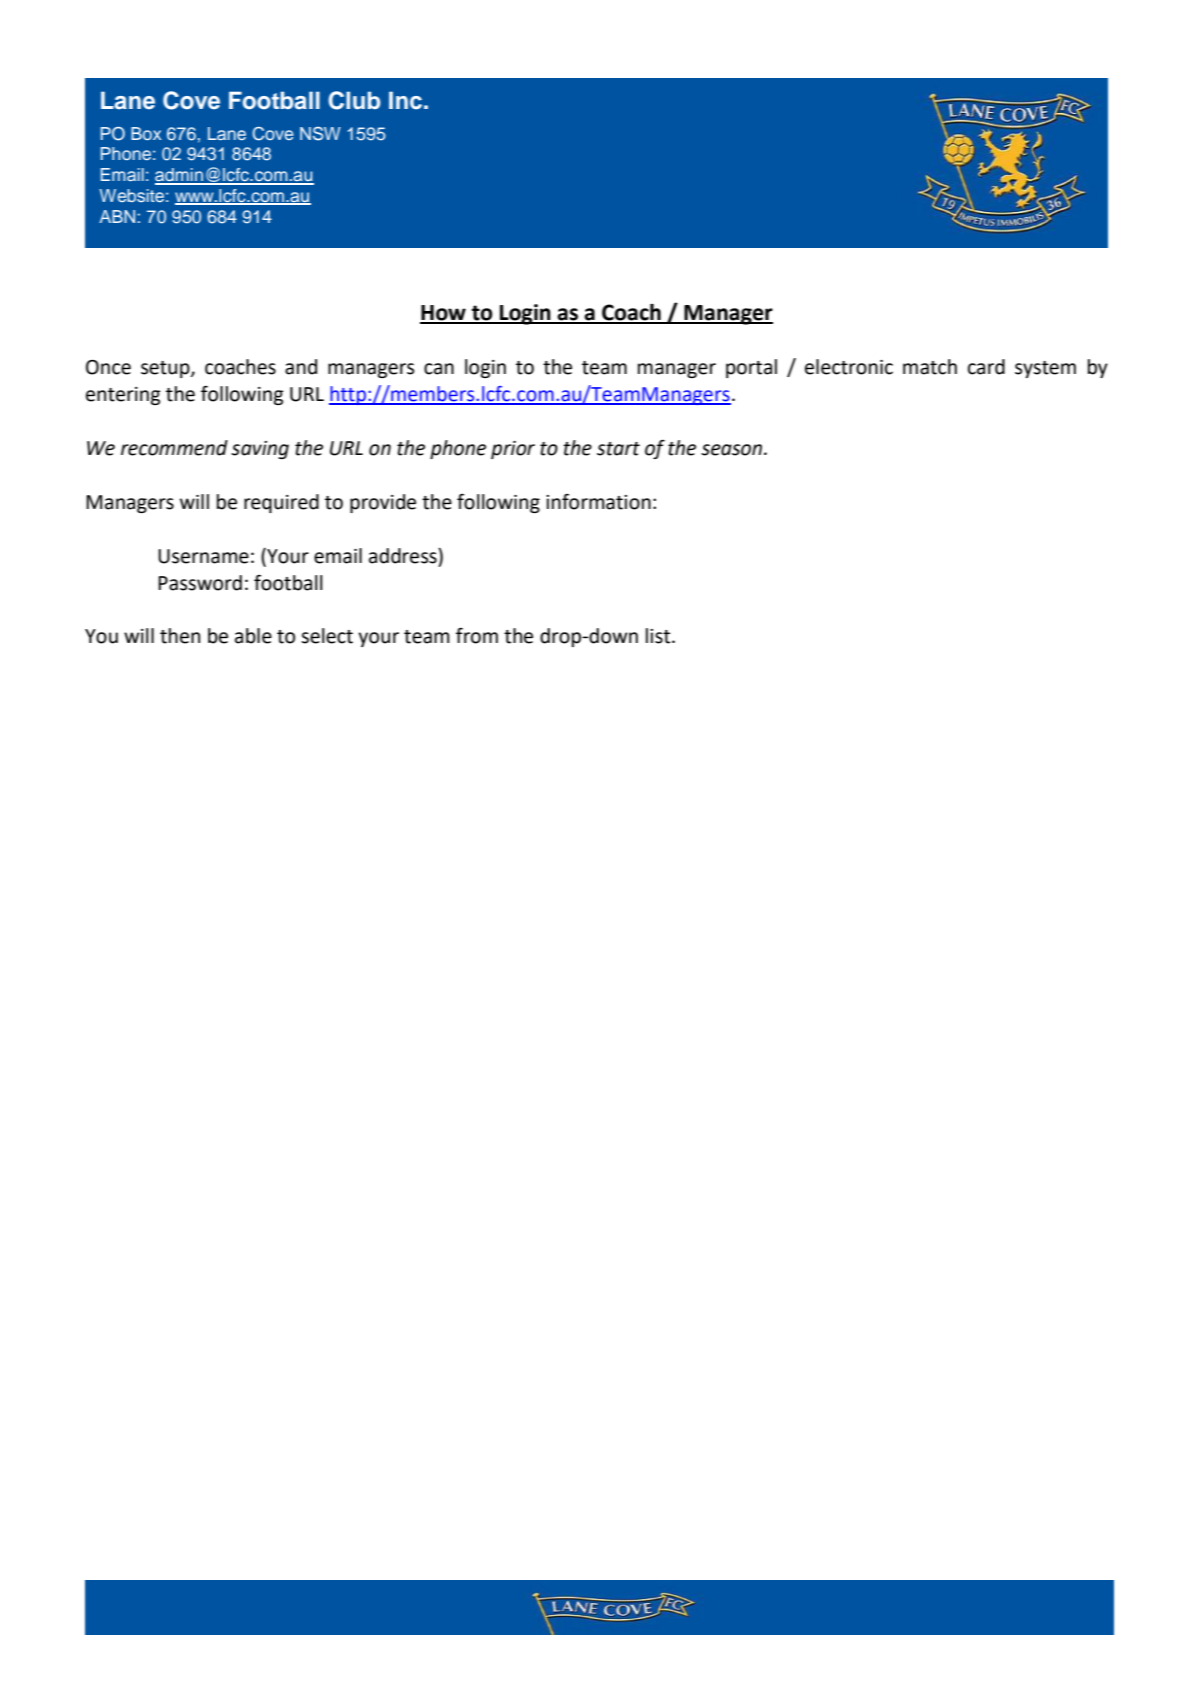 This document has width=1193, height=1688. What do you see at coordinates (598, 501) in the document?
I see `information` at bounding box center [598, 501].
